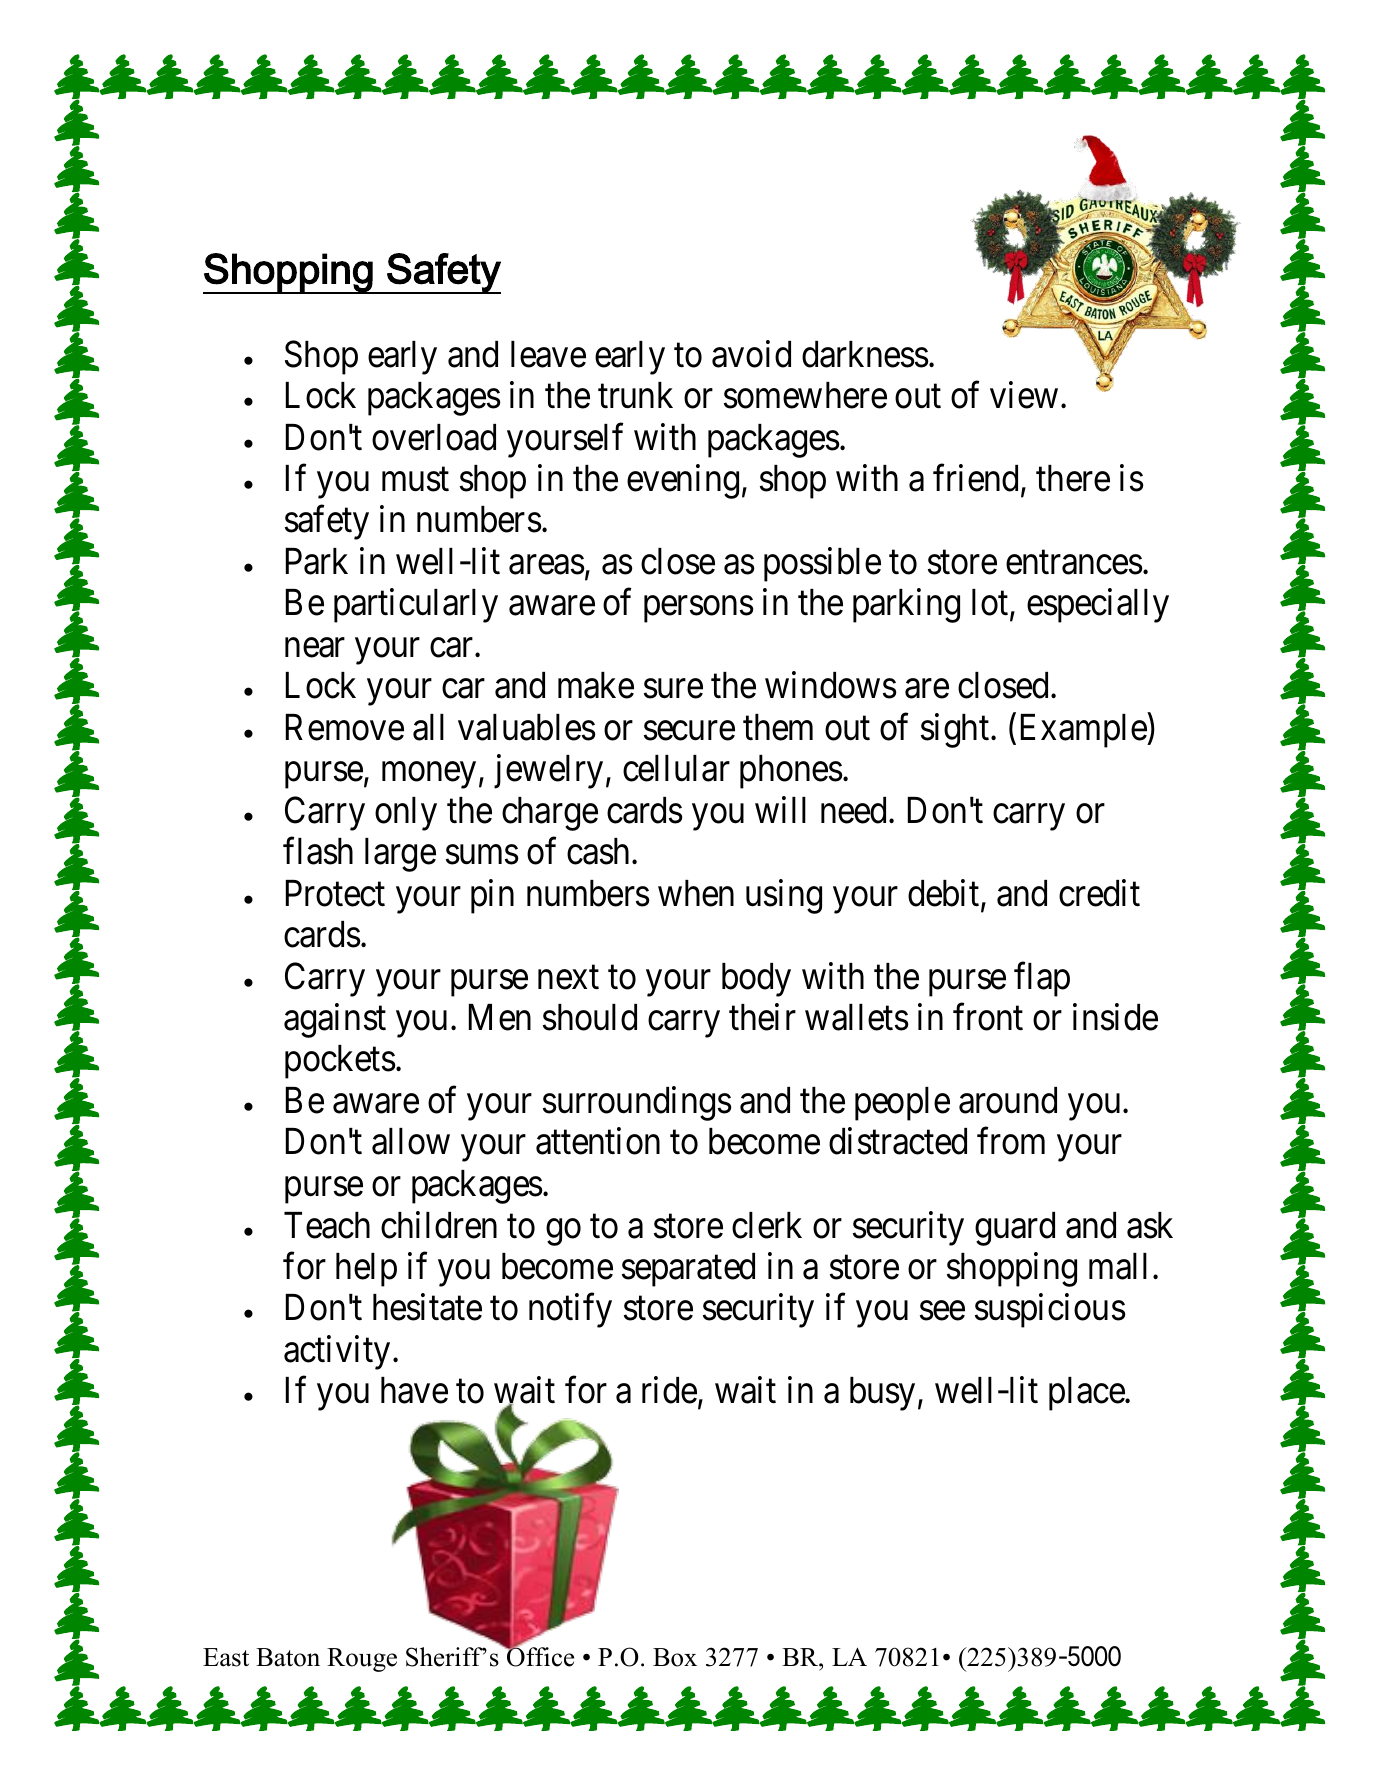 The width and height of the page is (1379, 1785). I want to click on against, so click(335, 1021).
